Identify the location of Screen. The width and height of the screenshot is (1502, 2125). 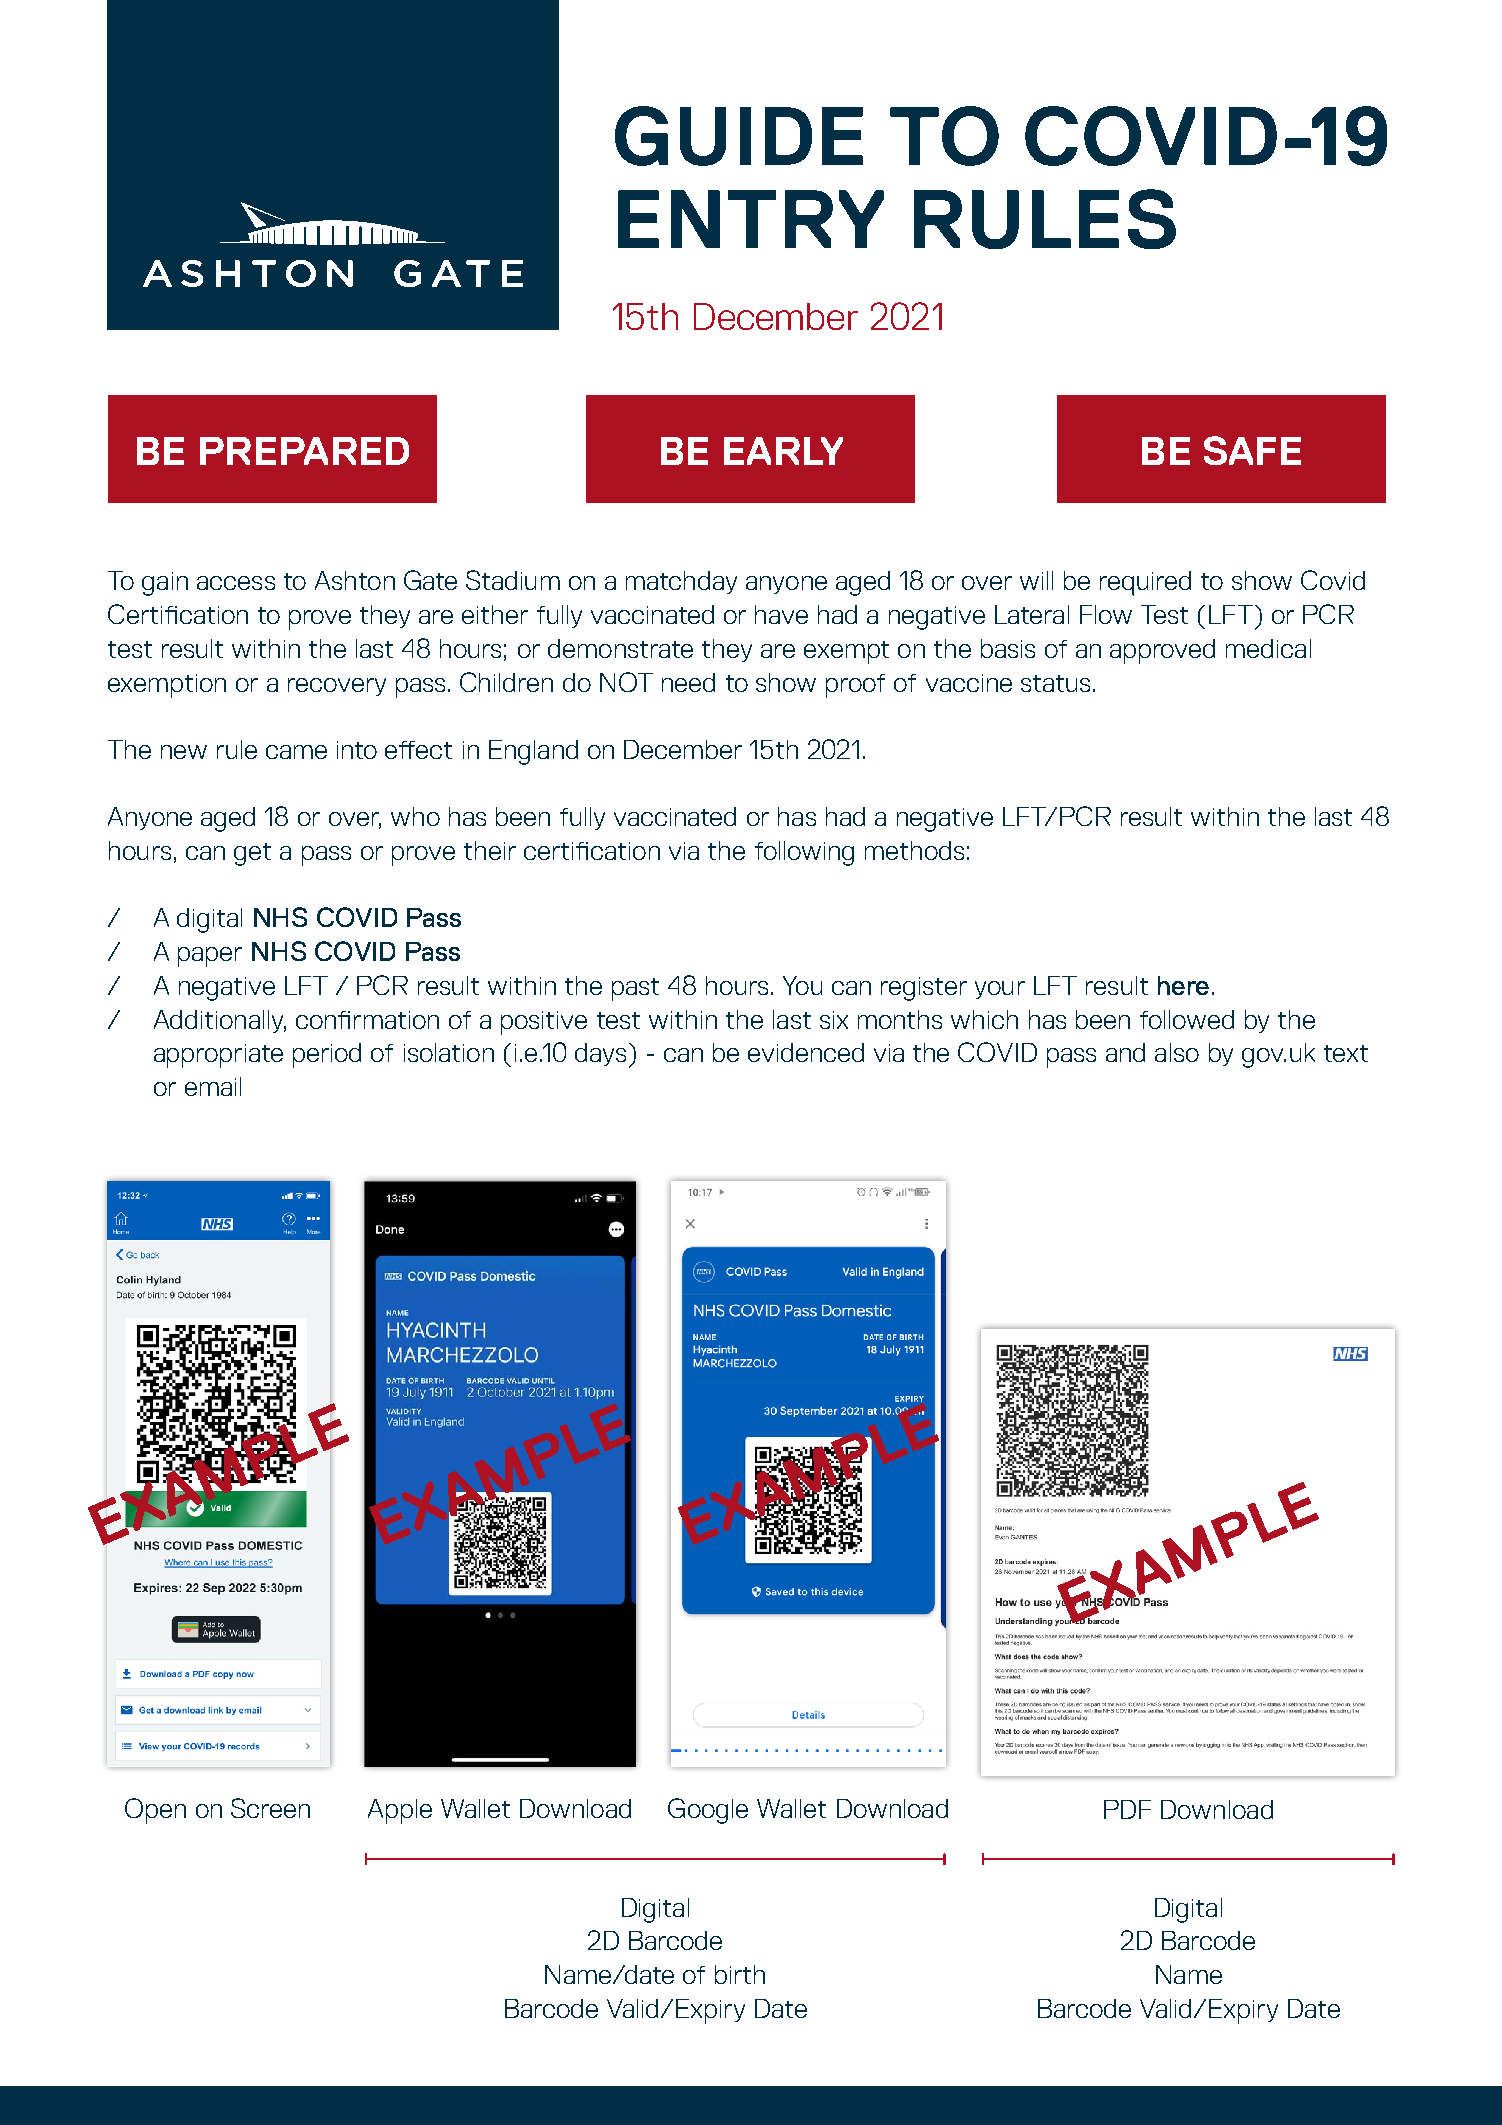
(270, 1808).
